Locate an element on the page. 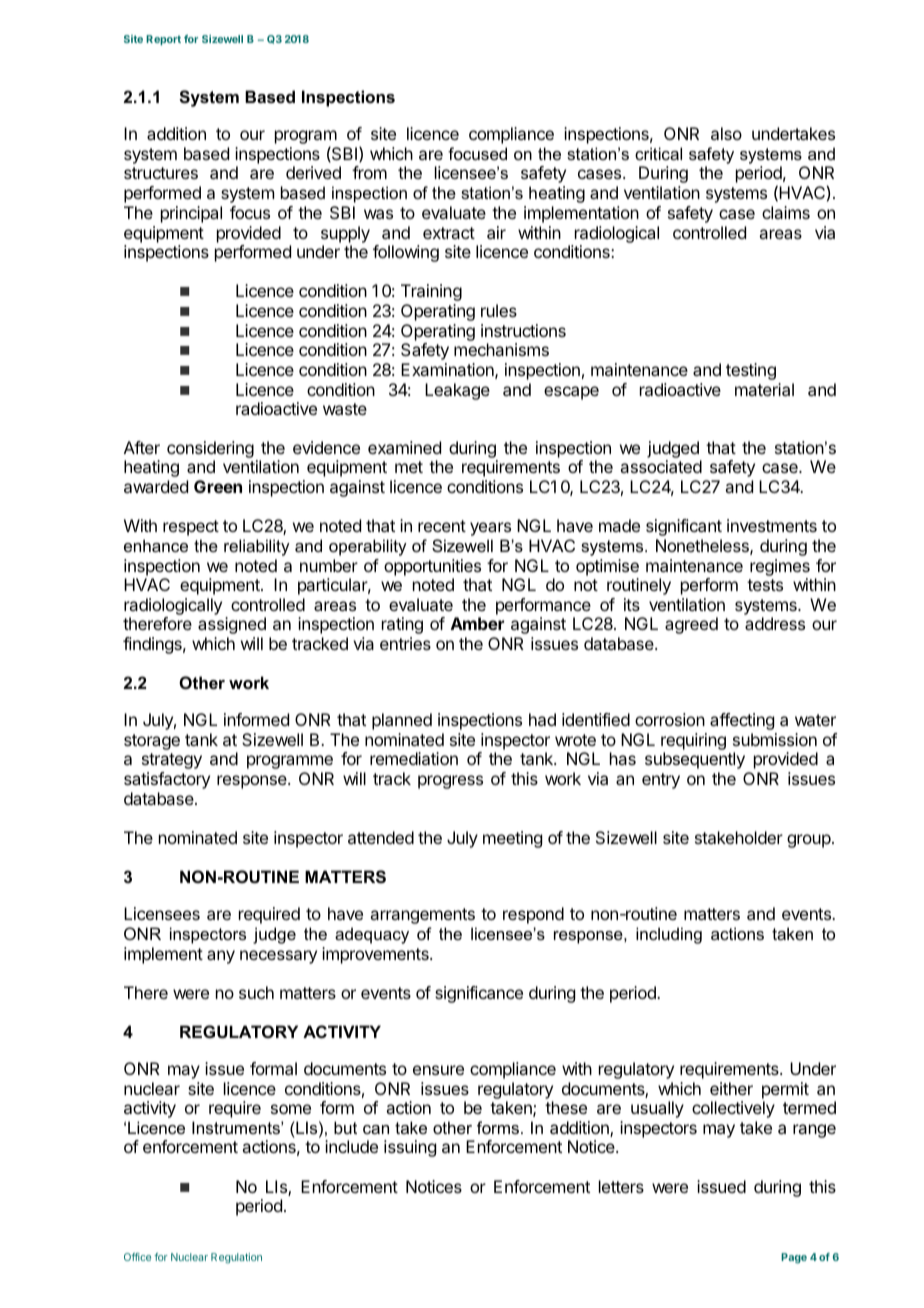 The width and height of the page is (924, 1308). also is located at coordinates (726, 133).
